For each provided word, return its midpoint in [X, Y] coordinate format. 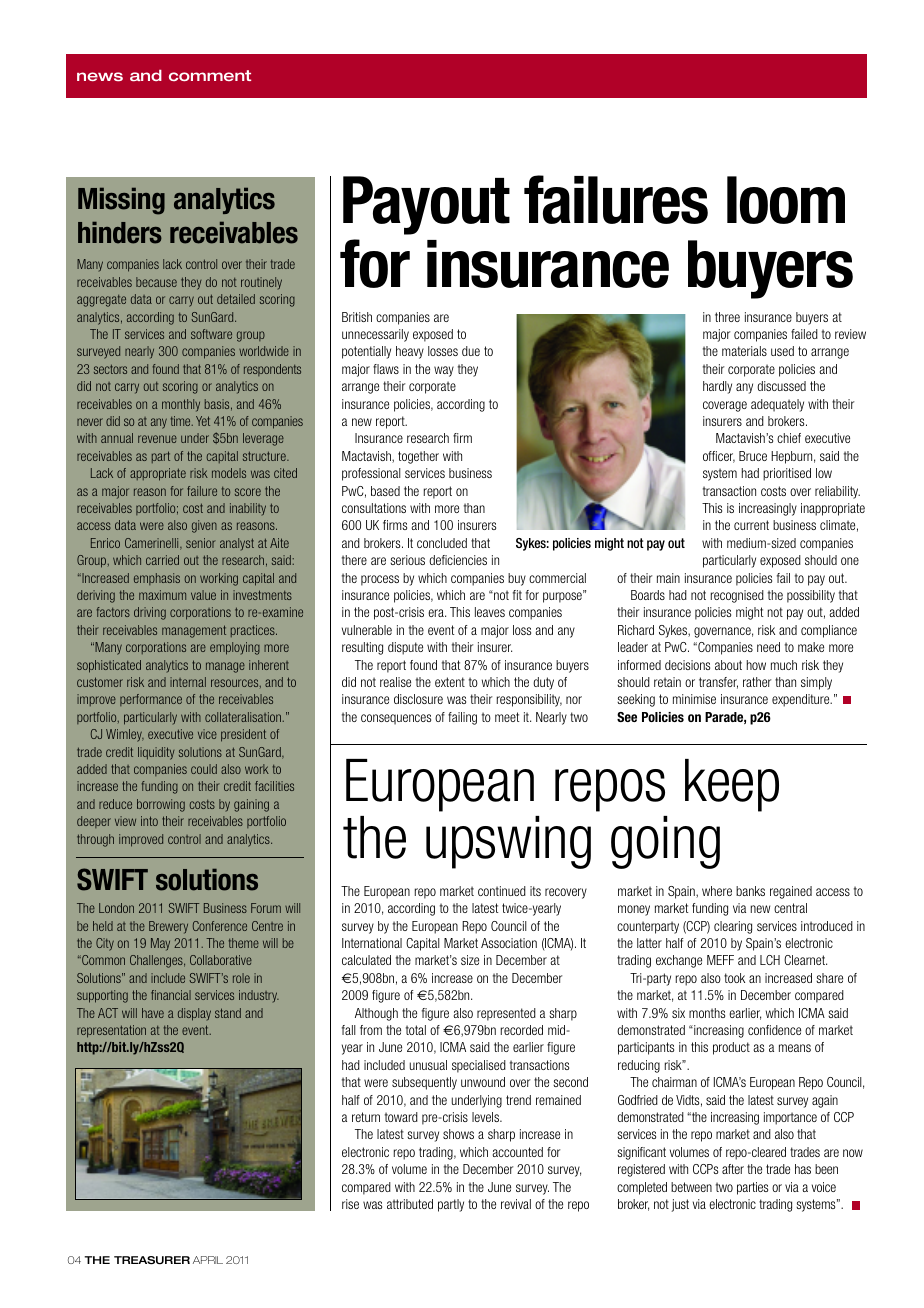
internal [188, 682]
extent [450, 682]
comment [210, 75]
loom [786, 200]
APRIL [208, 1260]
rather [757, 682]
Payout [426, 205]
